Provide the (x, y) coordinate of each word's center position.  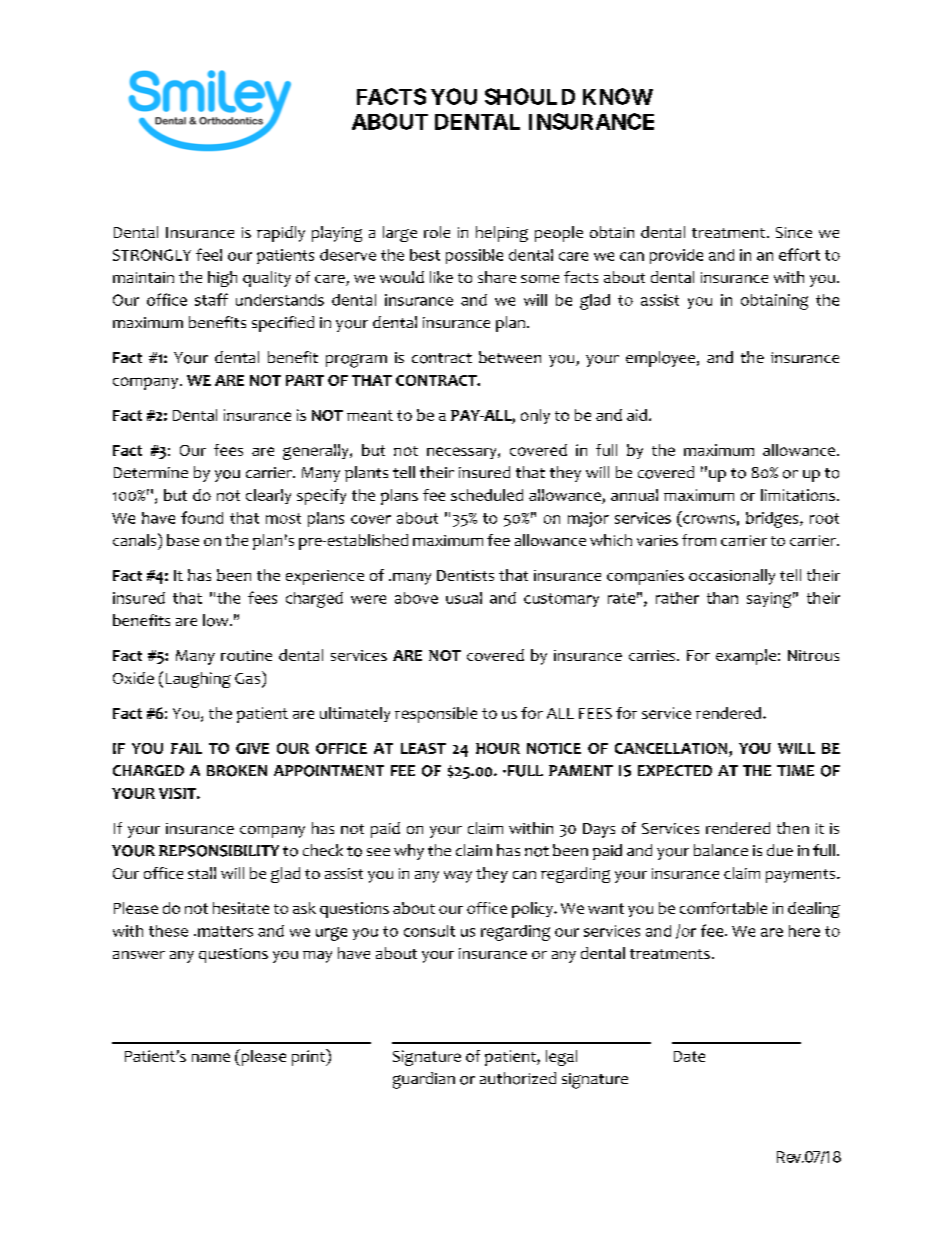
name (211, 1057)
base (183, 540)
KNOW (618, 96)
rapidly (281, 234)
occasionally (732, 577)
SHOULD (530, 96)
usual (464, 598)
